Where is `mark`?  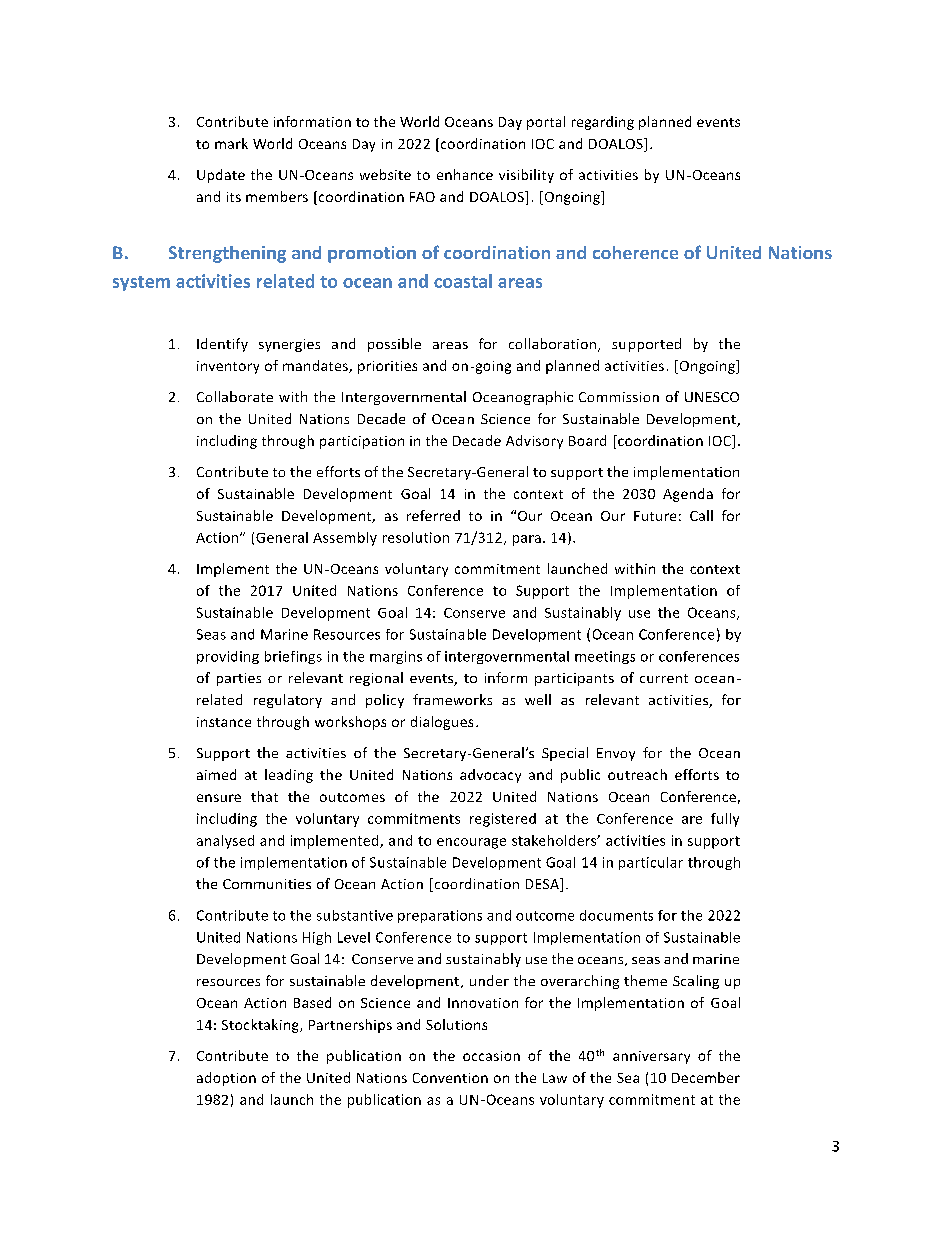
mark is located at coordinates (231, 143).
